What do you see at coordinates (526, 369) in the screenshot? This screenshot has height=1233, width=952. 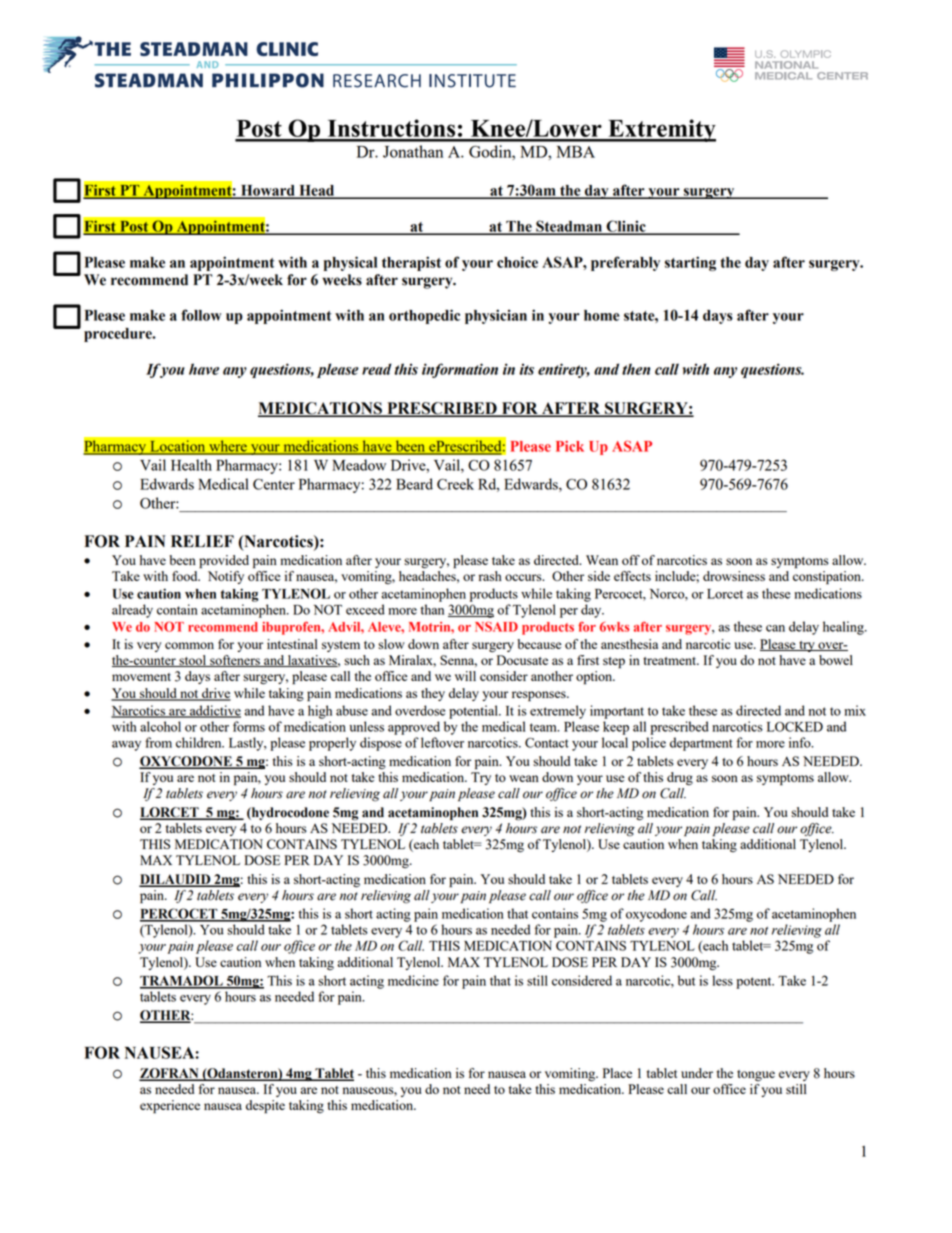 I see `its` at bounding box center [526, 369].
